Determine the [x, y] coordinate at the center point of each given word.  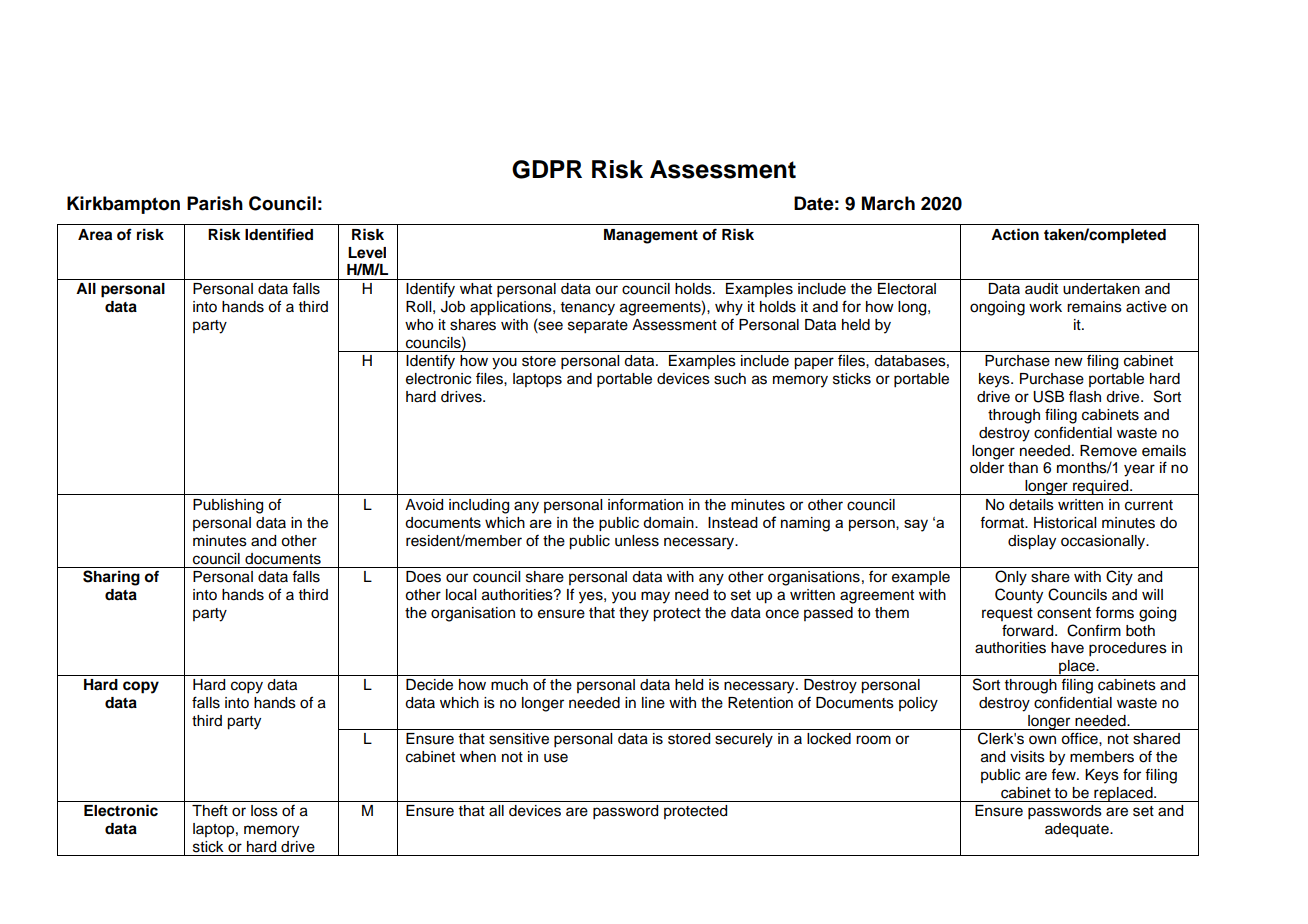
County [1019, 596]
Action [1015, 234]
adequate [1078, 830]
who [419, 325]
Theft [210, 810]
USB [1048, 396]
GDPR [547, 169]
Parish [215, 203]
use [556, 758]
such [730, 379]
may [655, 597]
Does [423, 577]
